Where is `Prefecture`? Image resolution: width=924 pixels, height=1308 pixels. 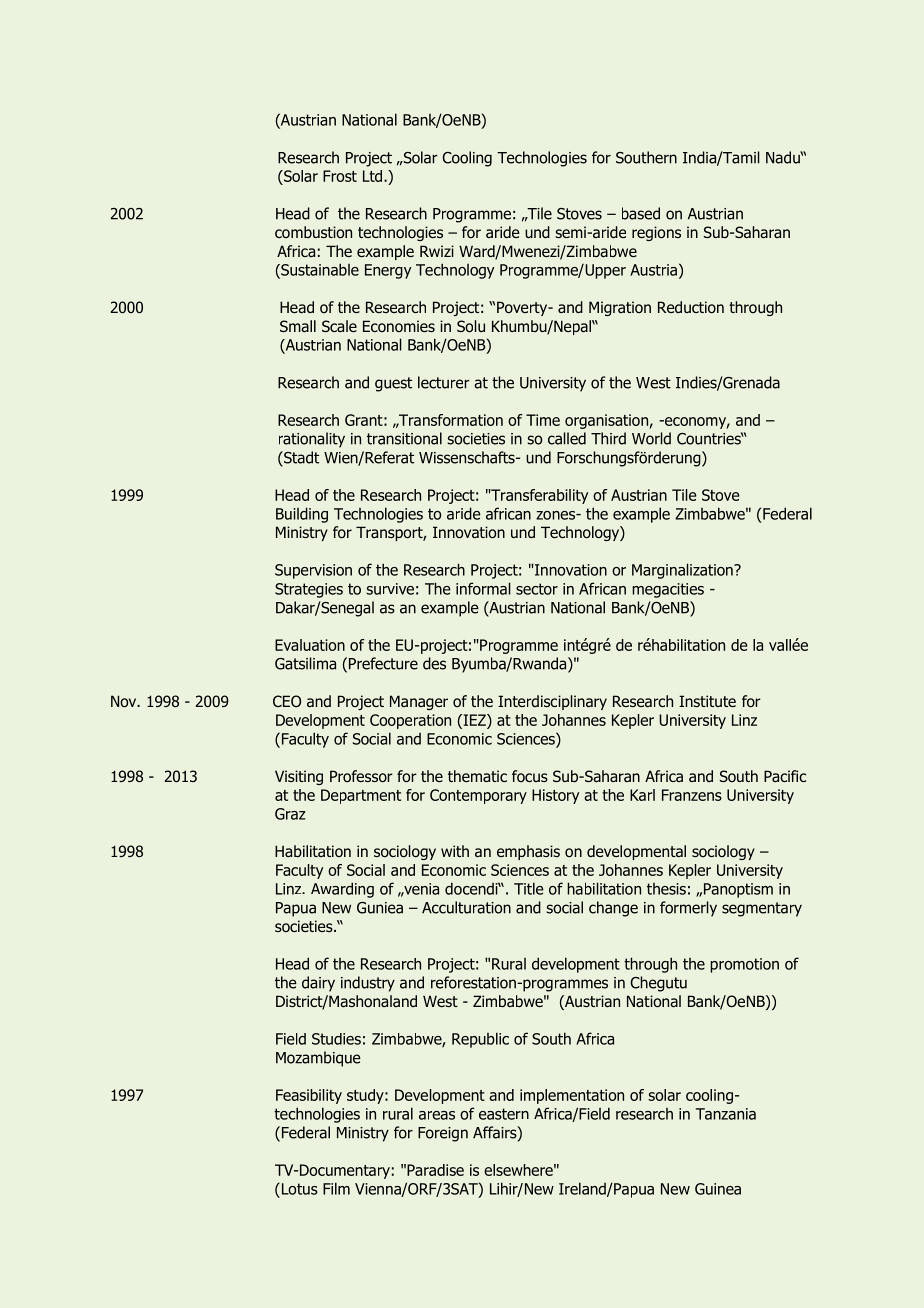 Prefecture is located at coordinates (383, 663).
